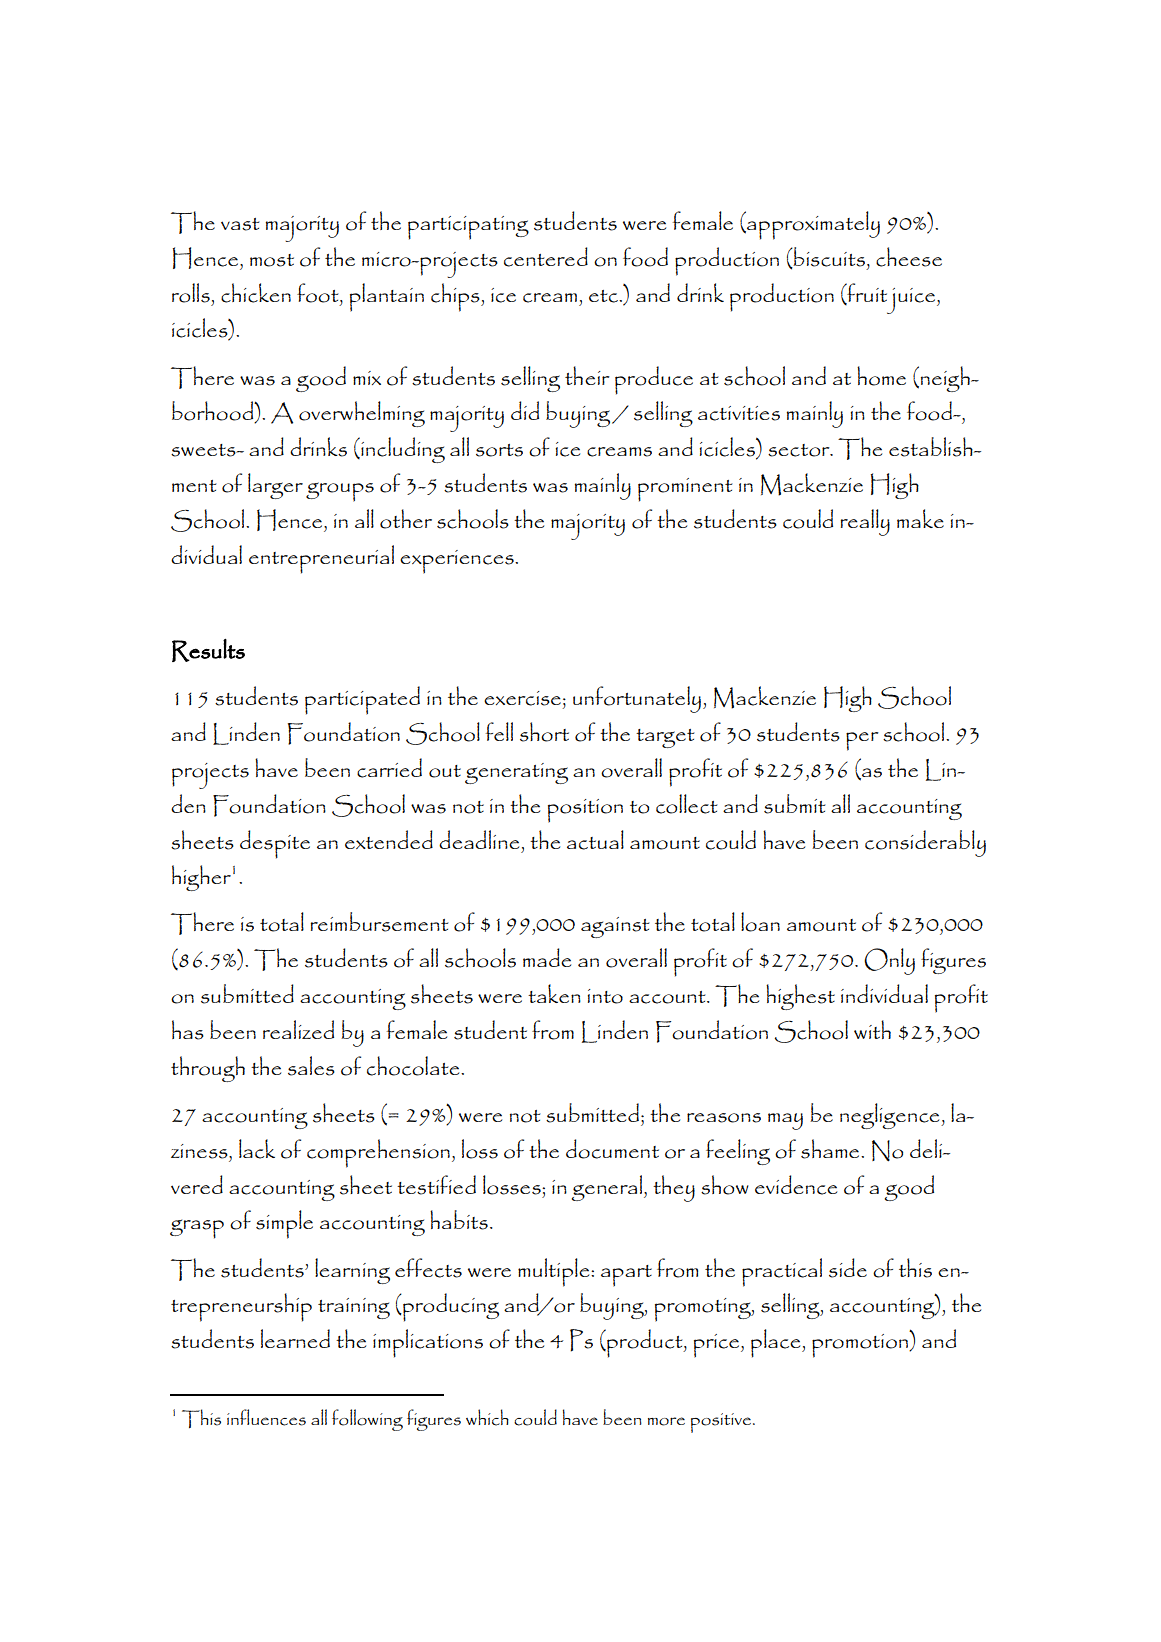 The width and height of the page is (1161, 1642). I want to click on despite, so click(275, 844).
